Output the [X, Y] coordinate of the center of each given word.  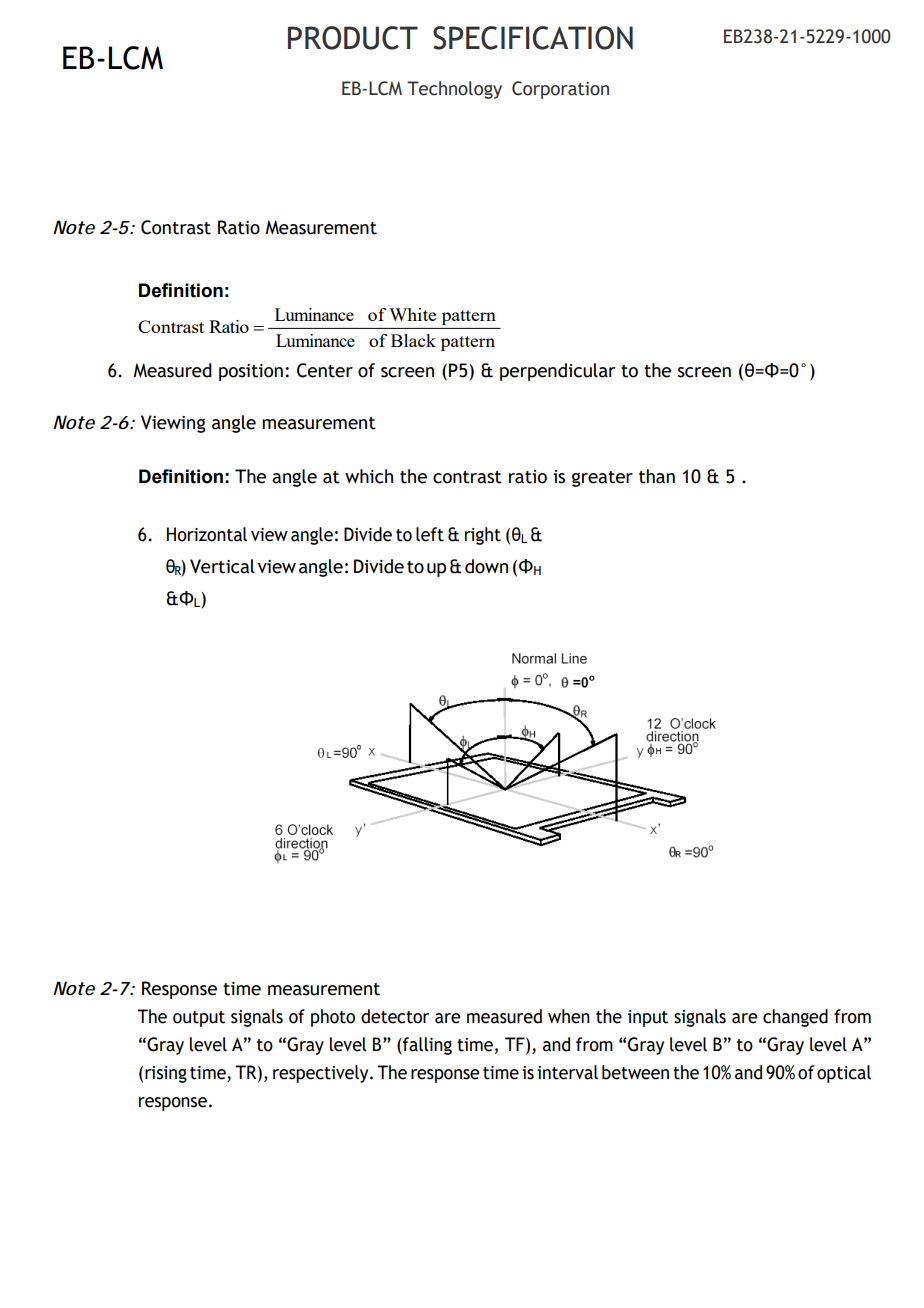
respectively [322, 1074]
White [412, 314]
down [486, 566]
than [657, 476]
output [199, 1019]
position [251, 372]
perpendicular [557, 372]
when [569, 1016]
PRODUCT [353, 38]
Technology [454, 90]
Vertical [222, 566]
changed [795, 1018]
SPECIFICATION [533, 38]
